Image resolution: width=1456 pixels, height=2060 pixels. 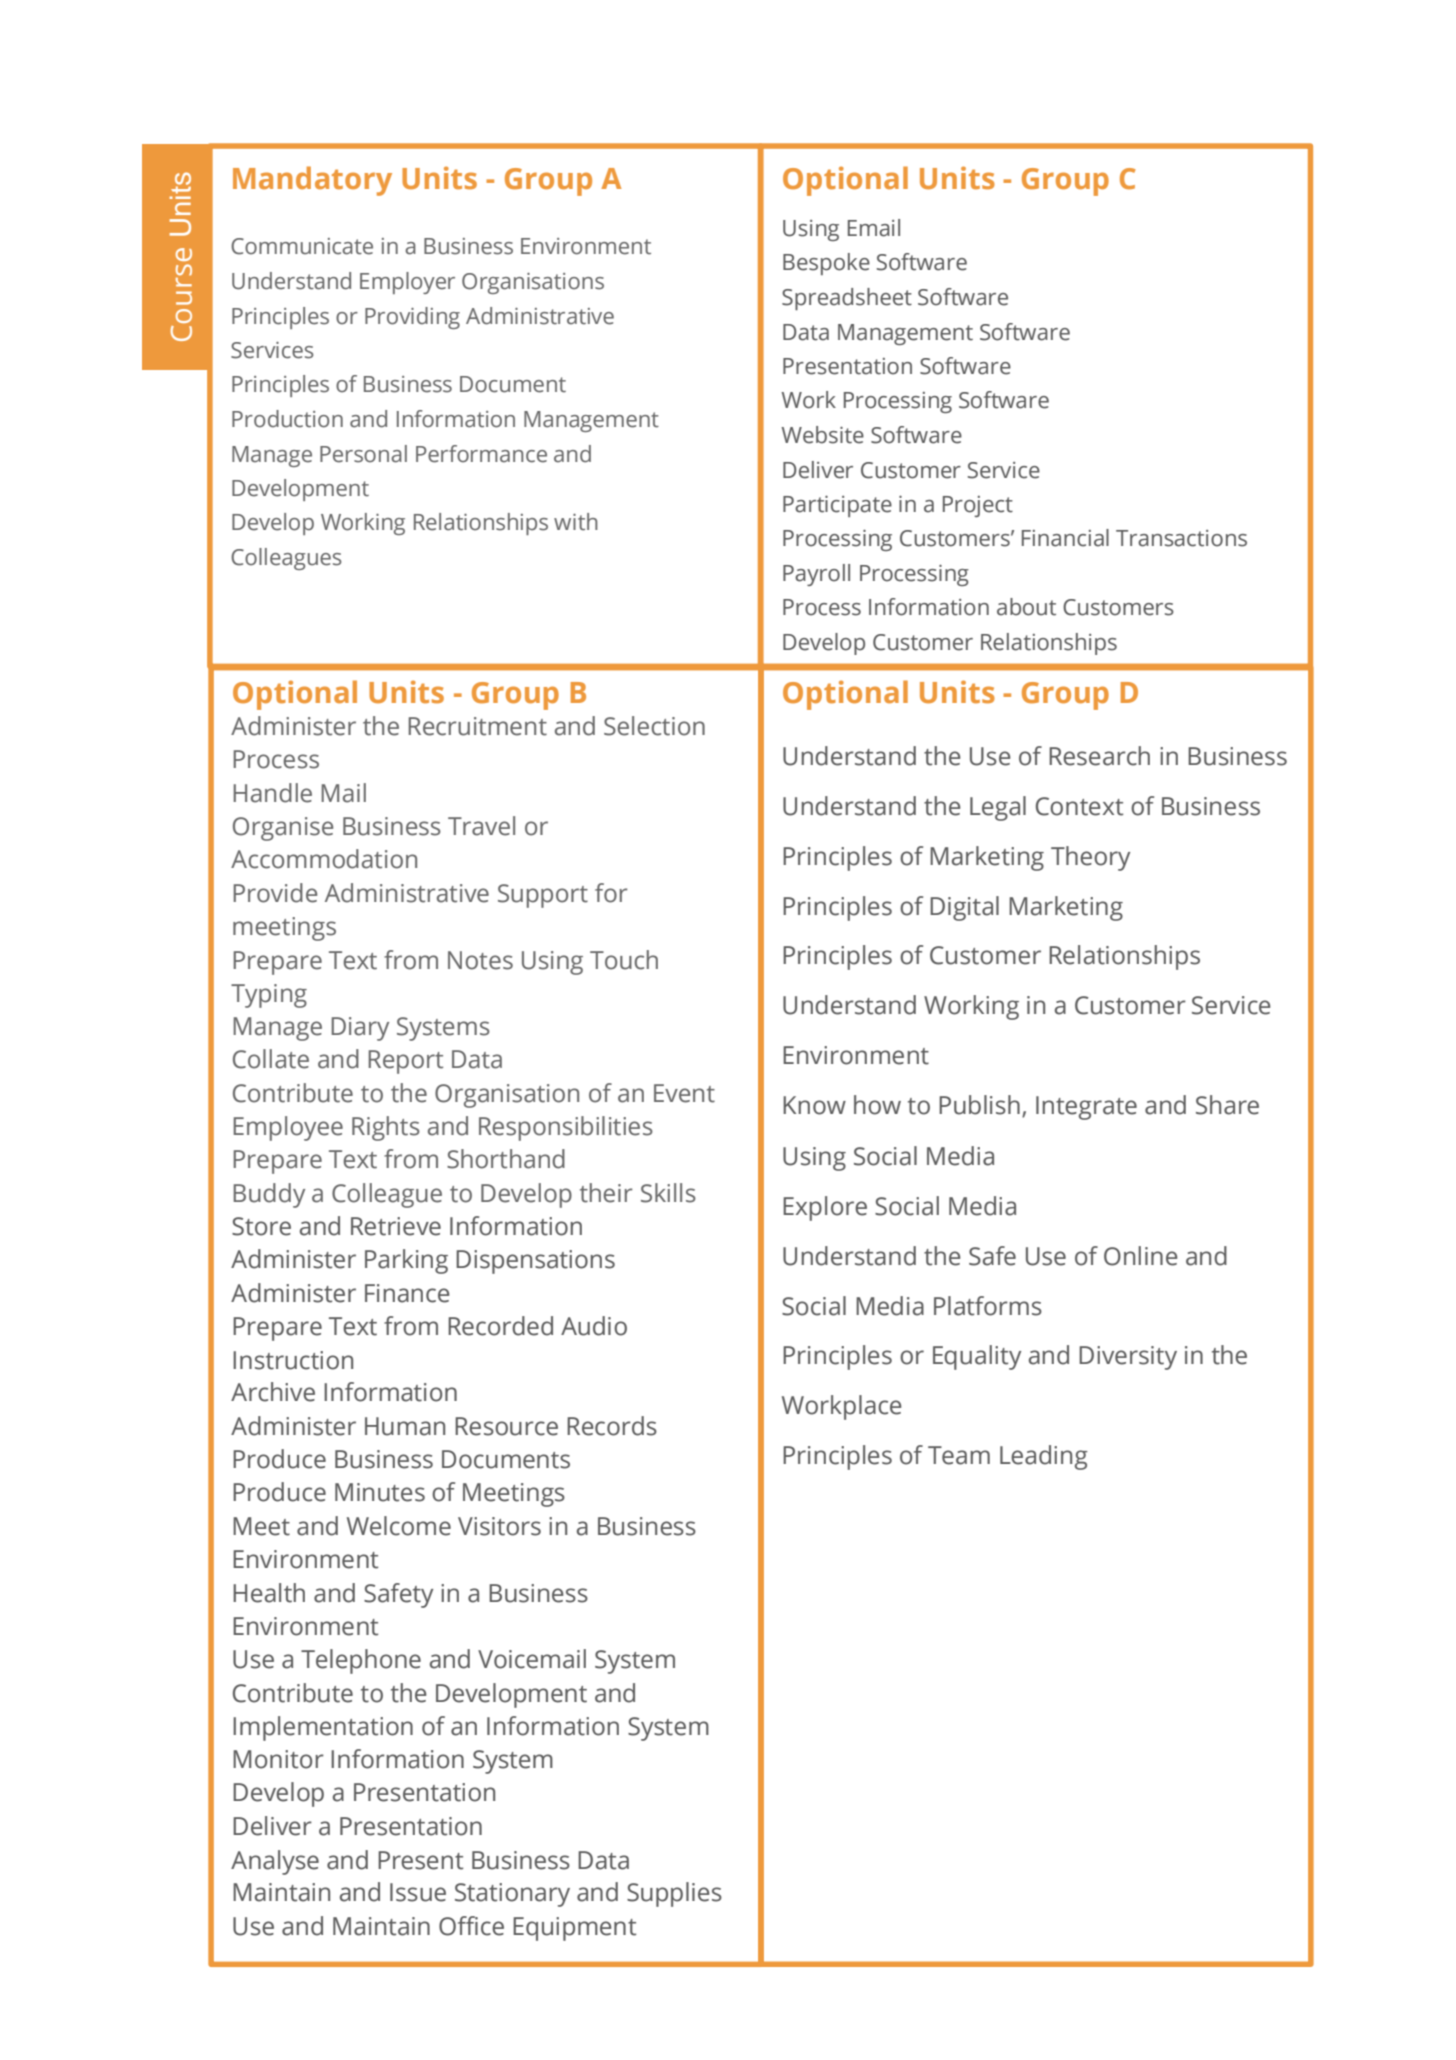 What do you see at coordinates (654, 726) in the document?
I see `Selection` at bounding box center [654, 726].
